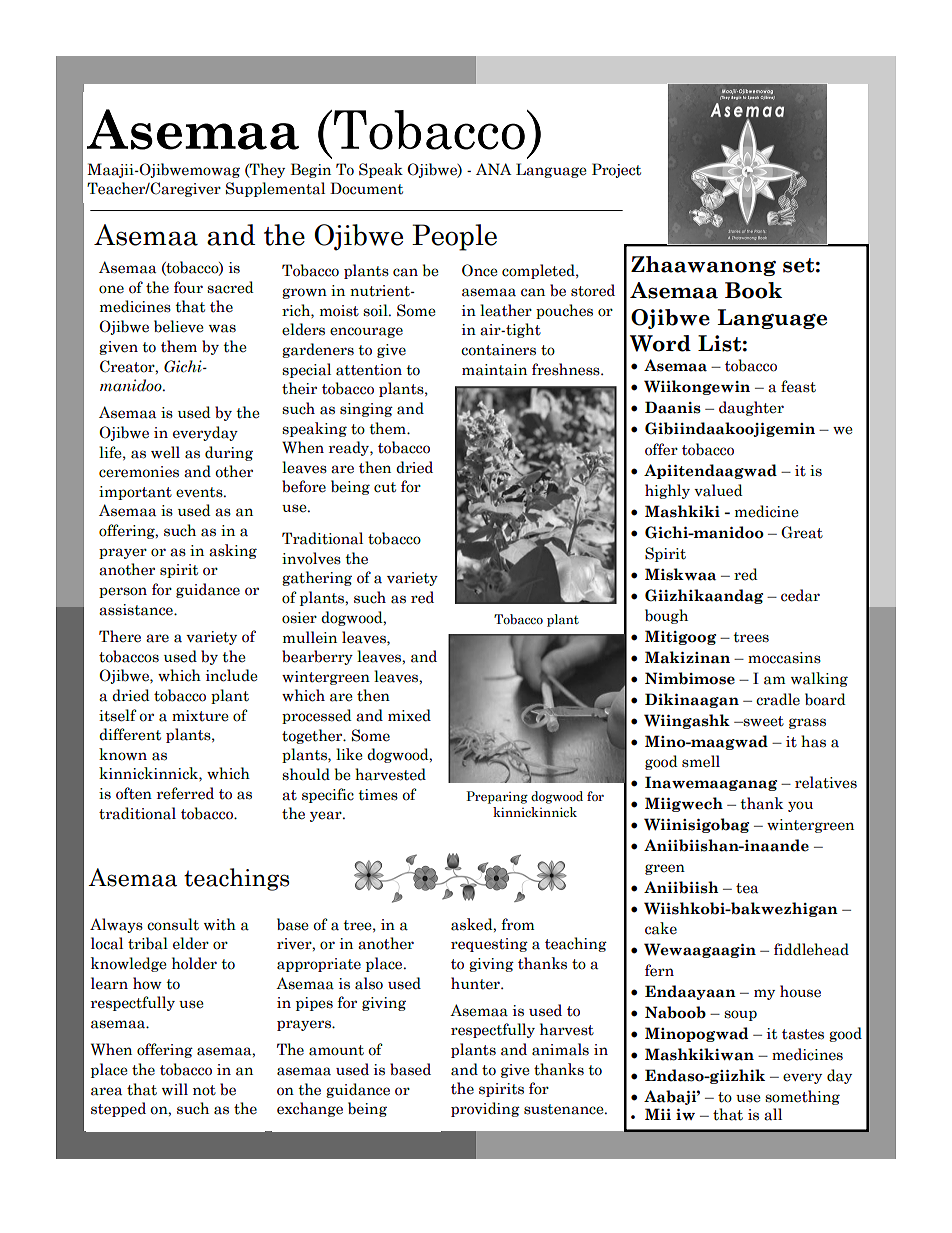  Describe the element at coordinates (233, 551) in the screenshot. I see `asking` at that location.
